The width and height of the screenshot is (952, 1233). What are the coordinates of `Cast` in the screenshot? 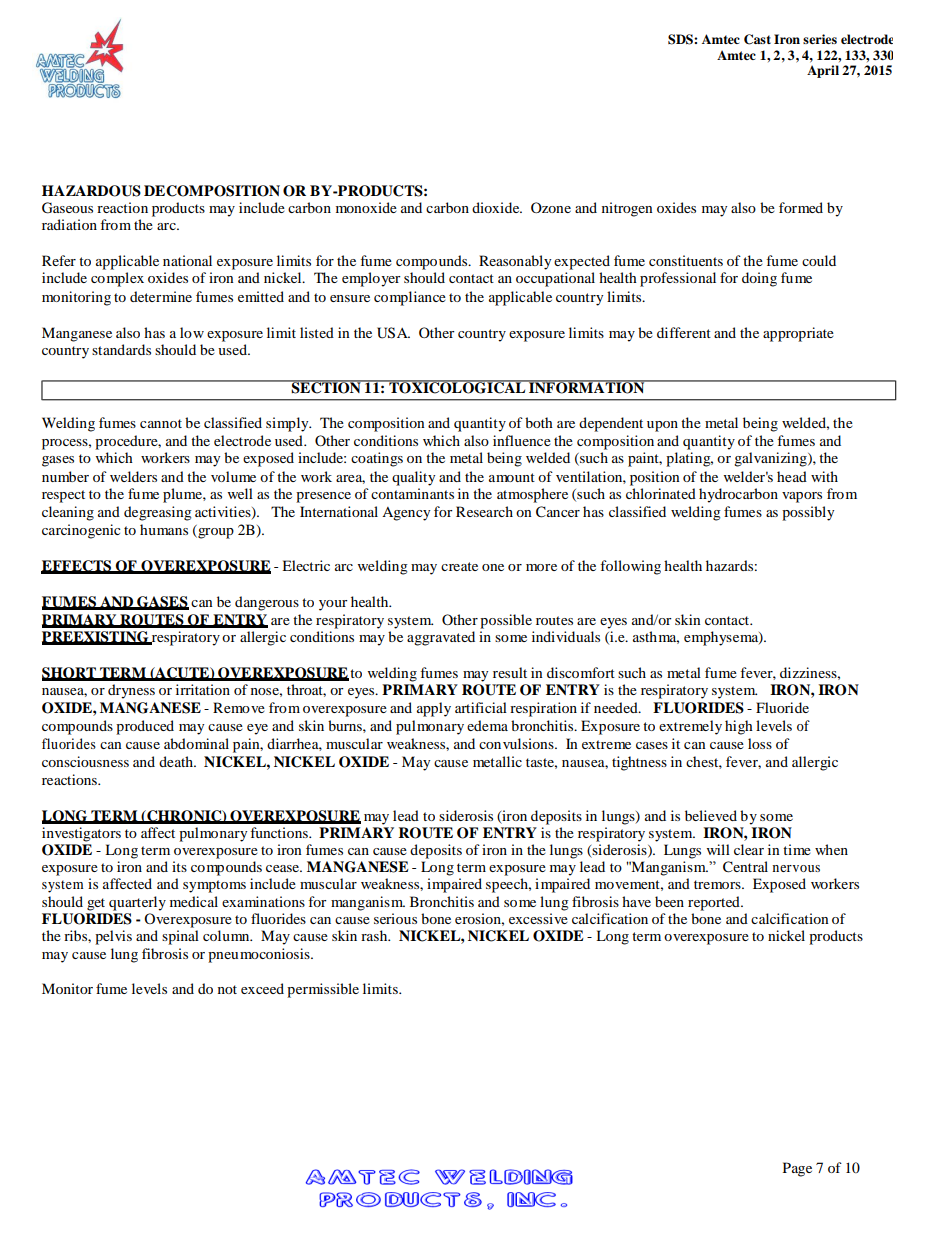 It's located at (757, 39).
